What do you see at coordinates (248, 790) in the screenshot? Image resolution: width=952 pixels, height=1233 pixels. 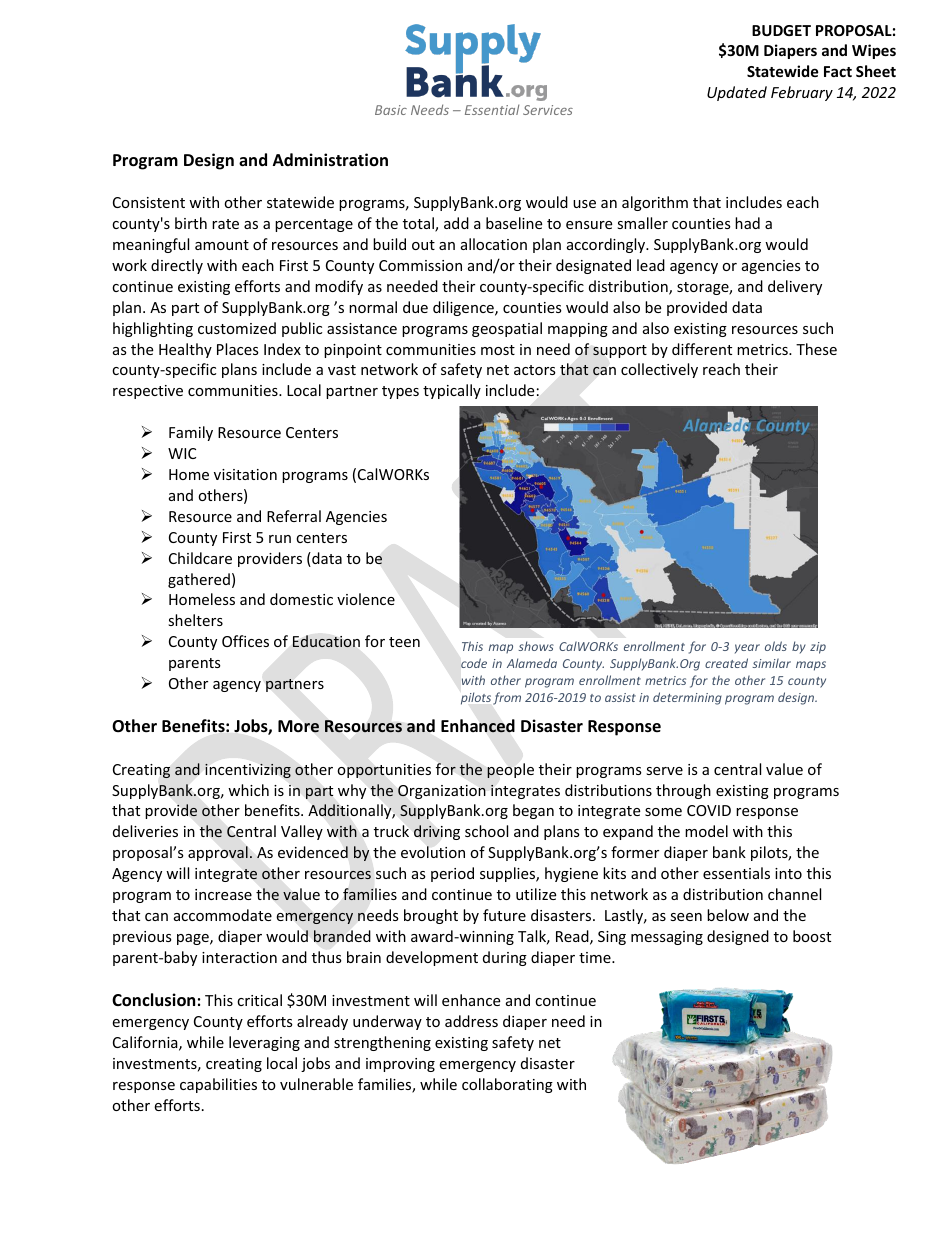 I see `which` at bounding box center [248, 790].
